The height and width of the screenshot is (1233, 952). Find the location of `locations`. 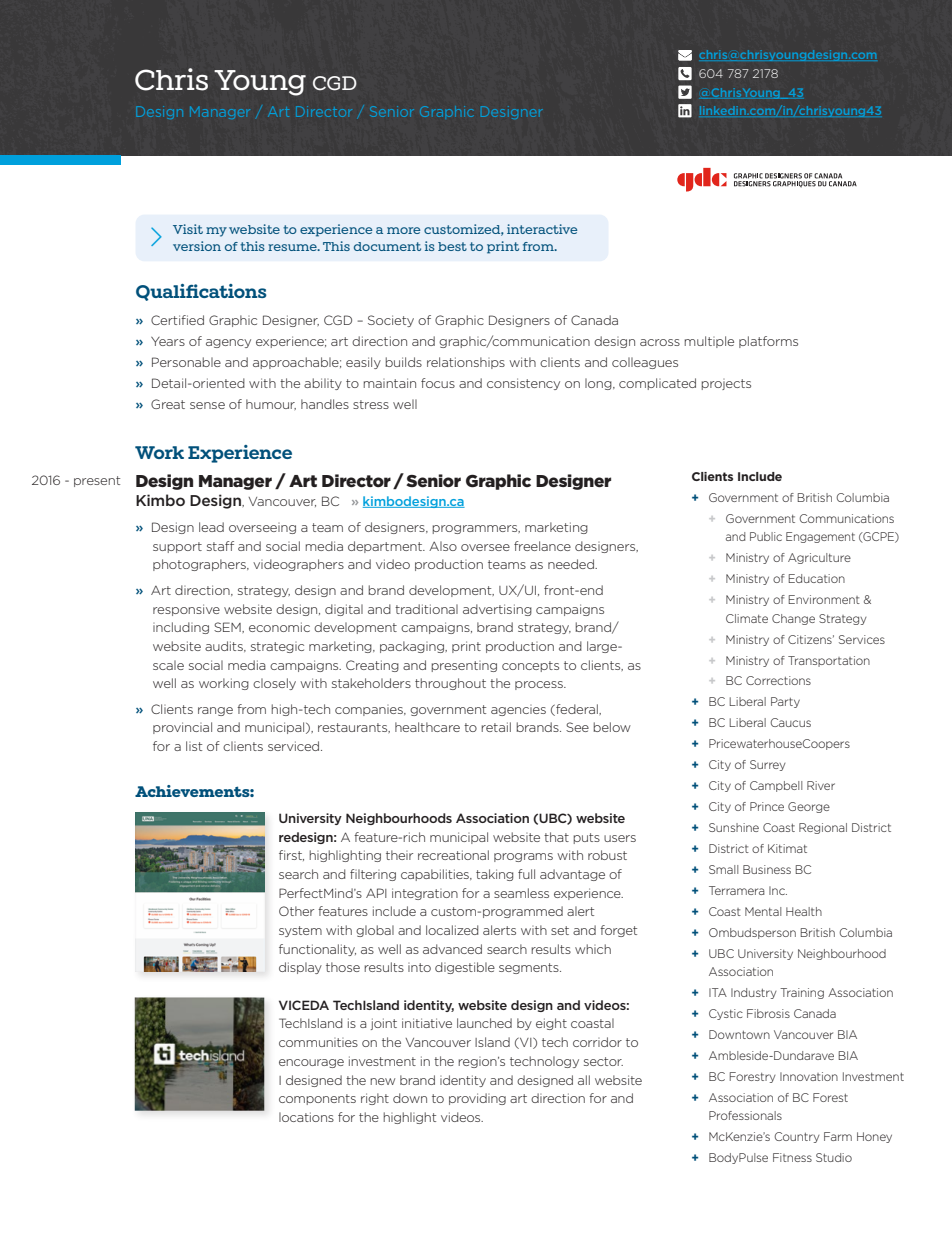

locations is located at coordinates (306, 1117).
